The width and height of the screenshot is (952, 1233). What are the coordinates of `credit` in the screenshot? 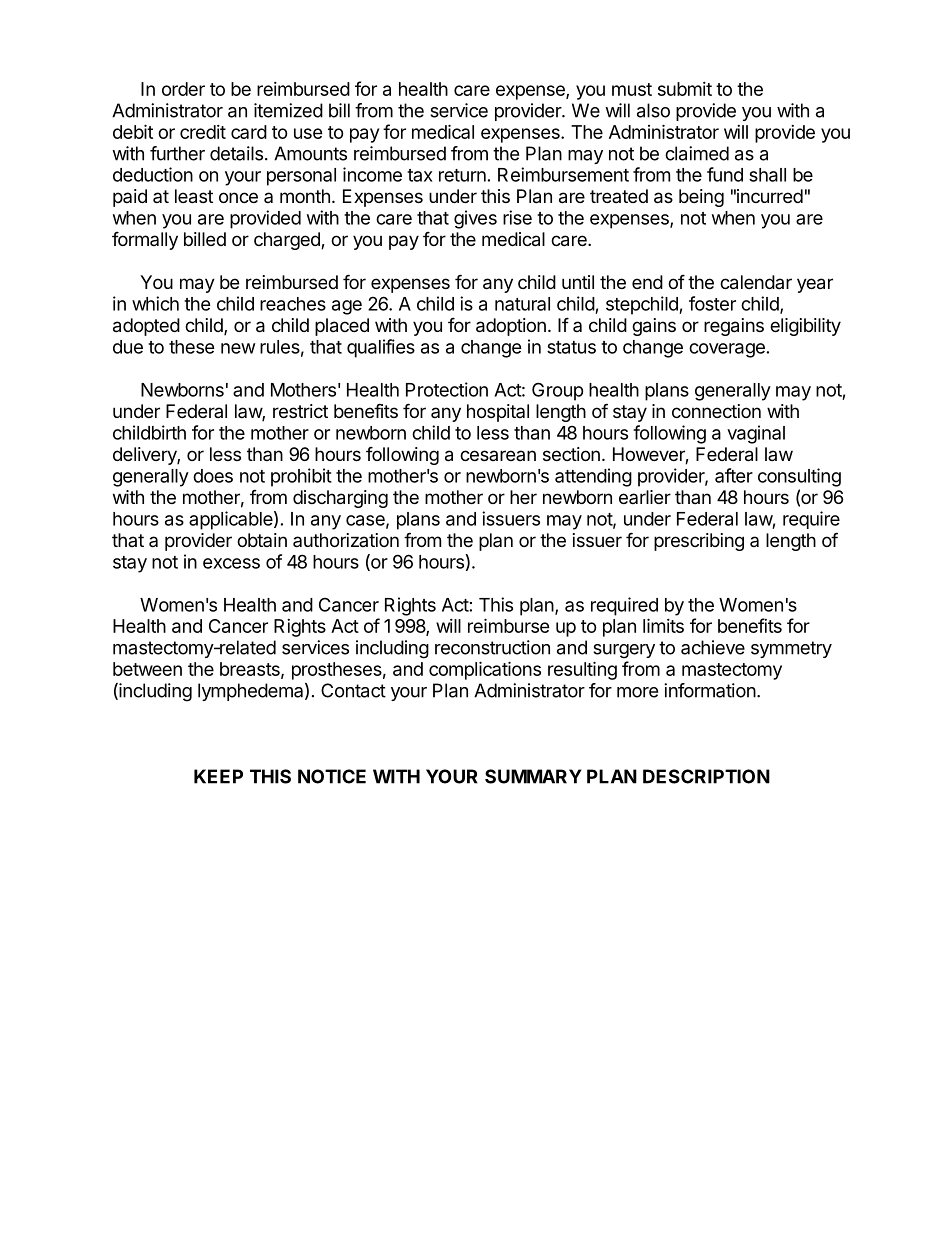 It's located at (203, 132).
